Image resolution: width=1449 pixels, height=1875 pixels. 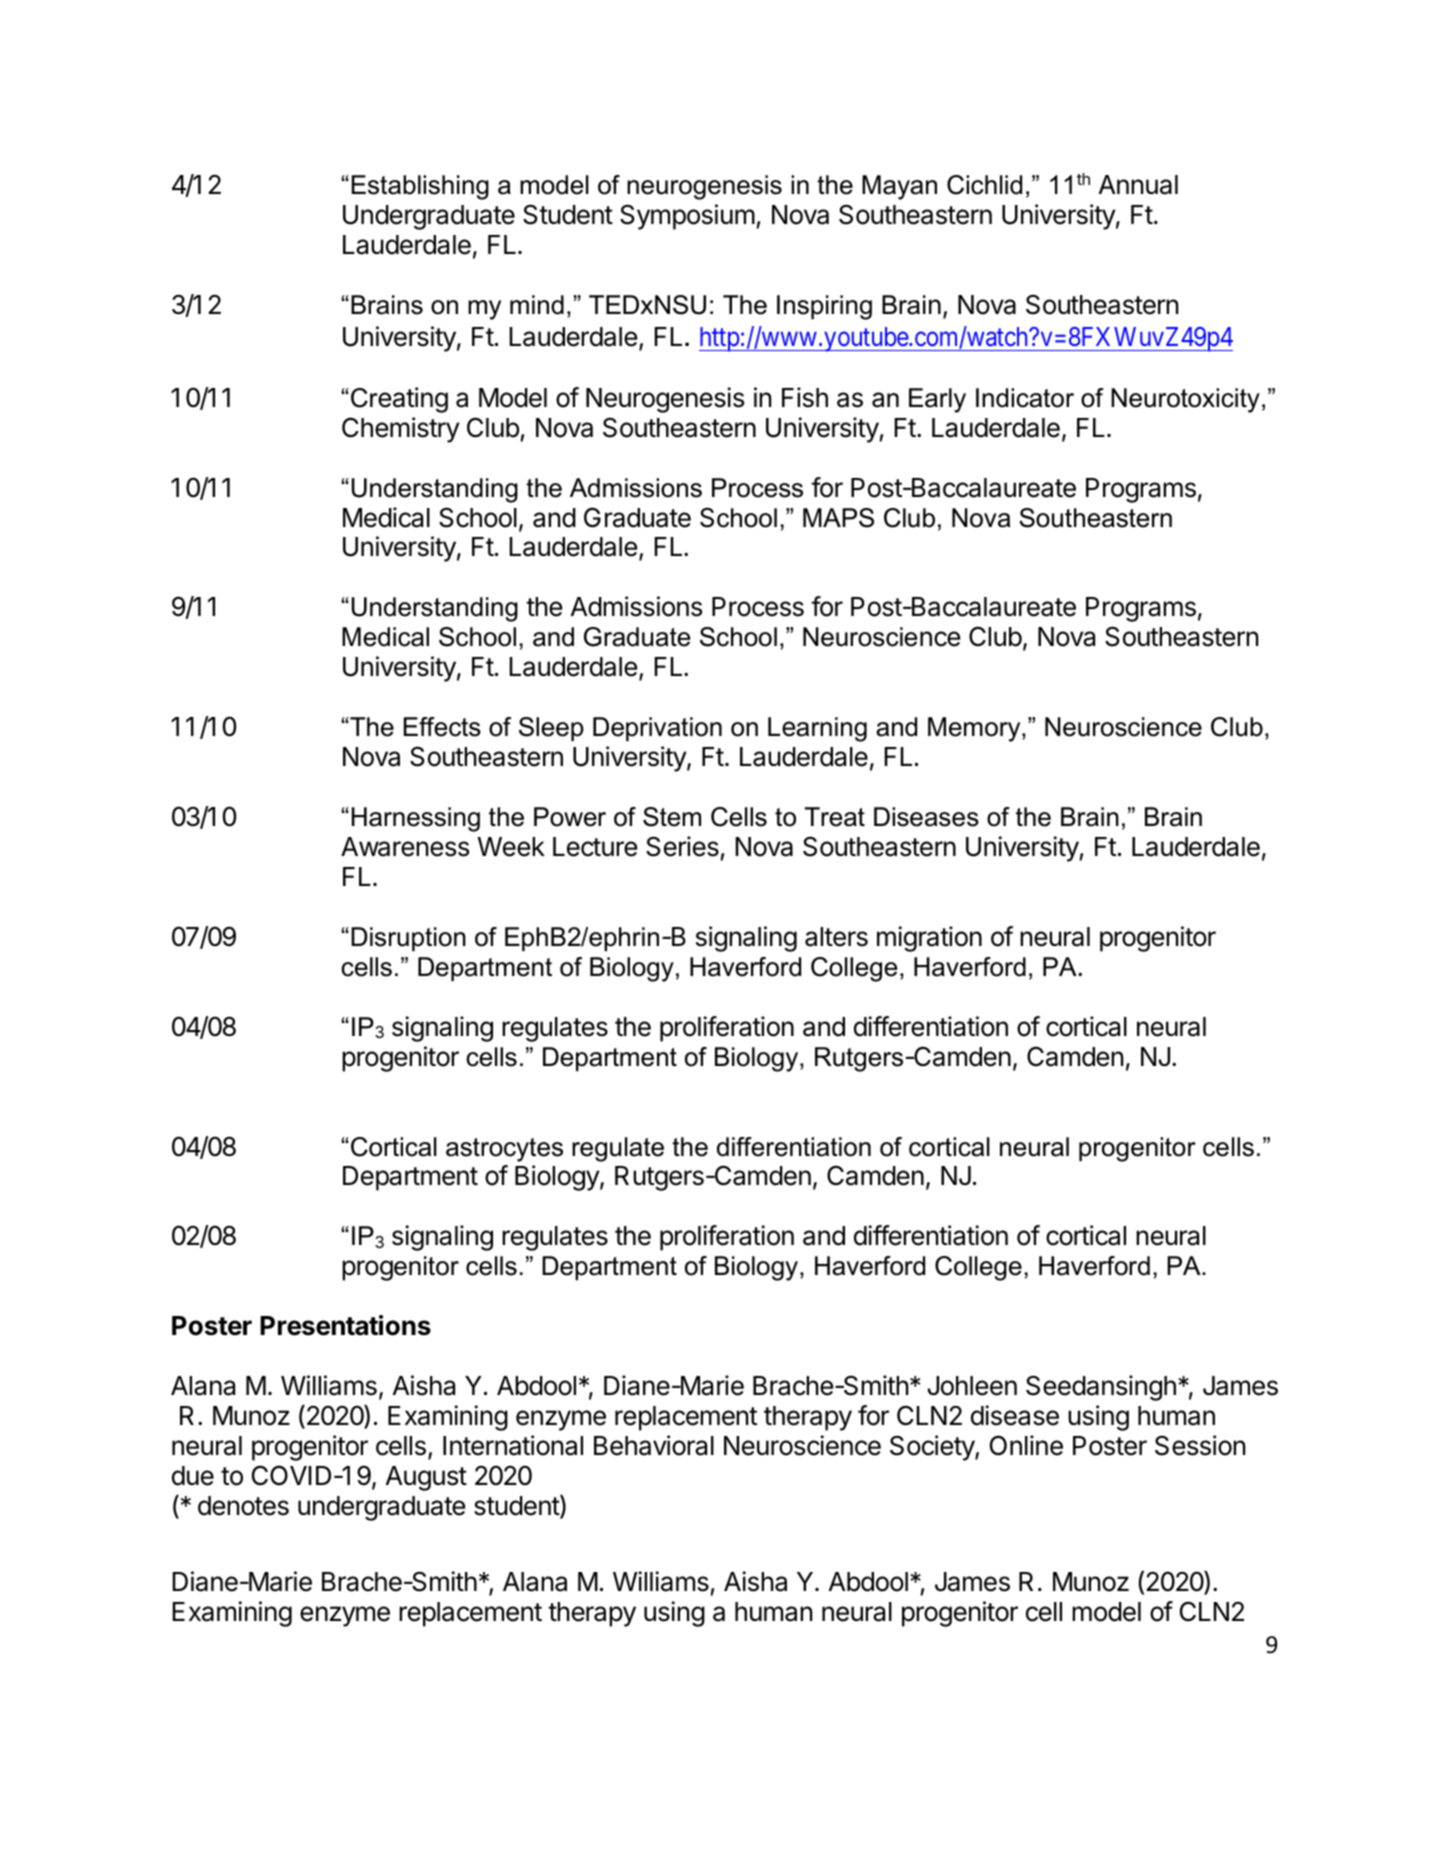 I want to click on Symposium, so click(x=687, y=217).
